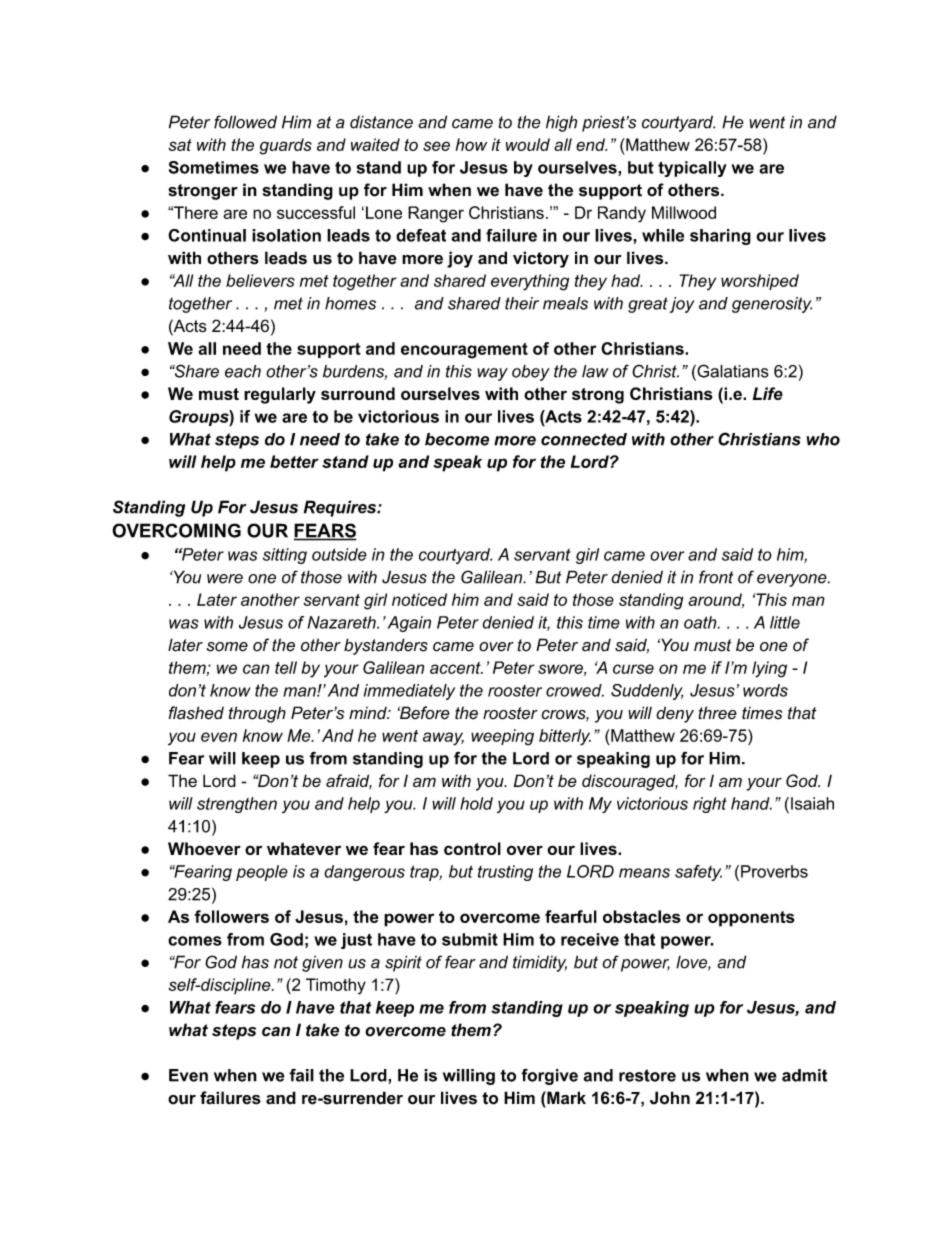 This screenshot has width=952, height=1233. I want to click on control, so click(472, 848).
